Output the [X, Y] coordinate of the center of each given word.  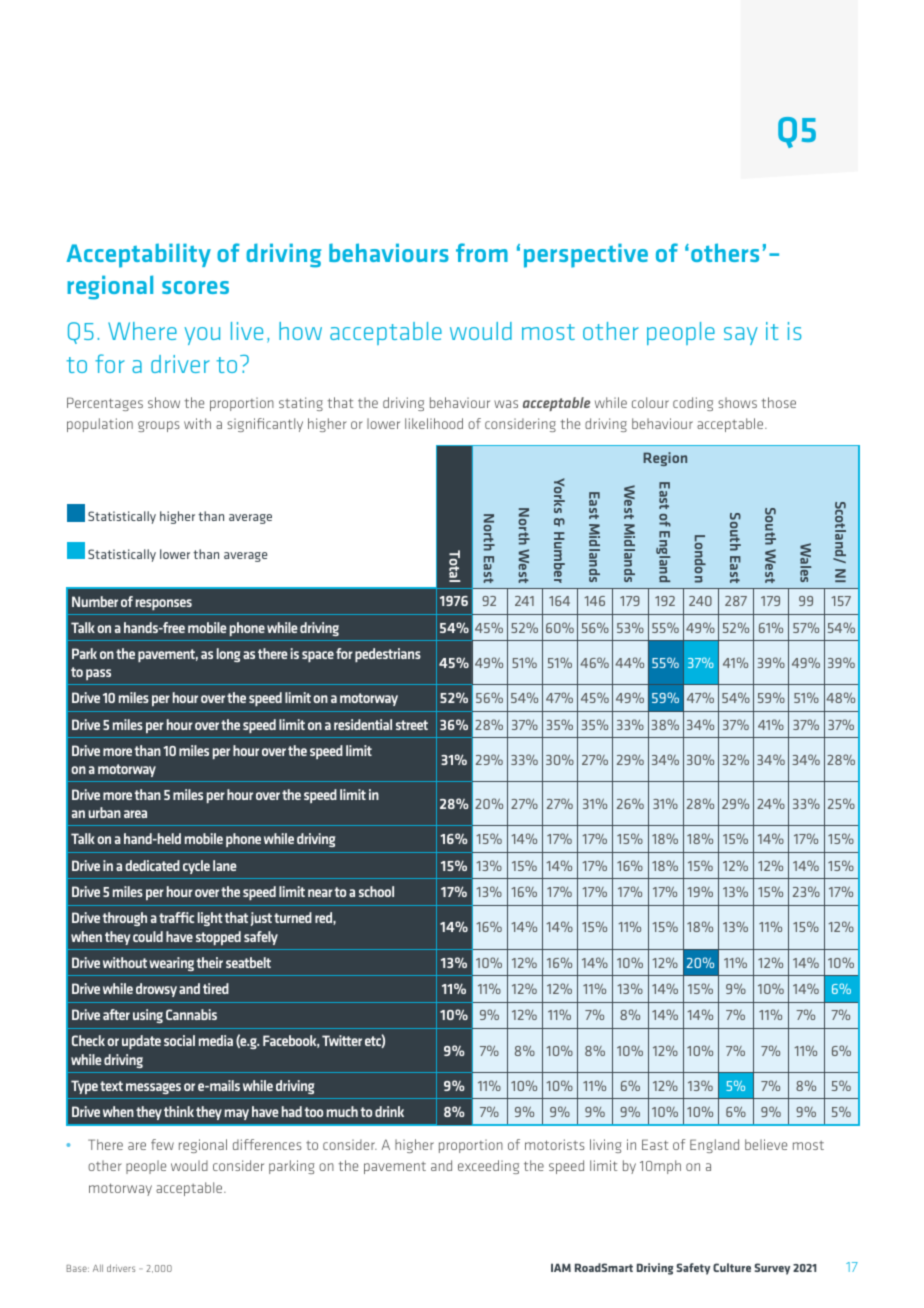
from [482, 252]
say [741, 336]
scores [195, 287]
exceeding [488, 1167]
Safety [693, 1269]
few [162, 1144]
